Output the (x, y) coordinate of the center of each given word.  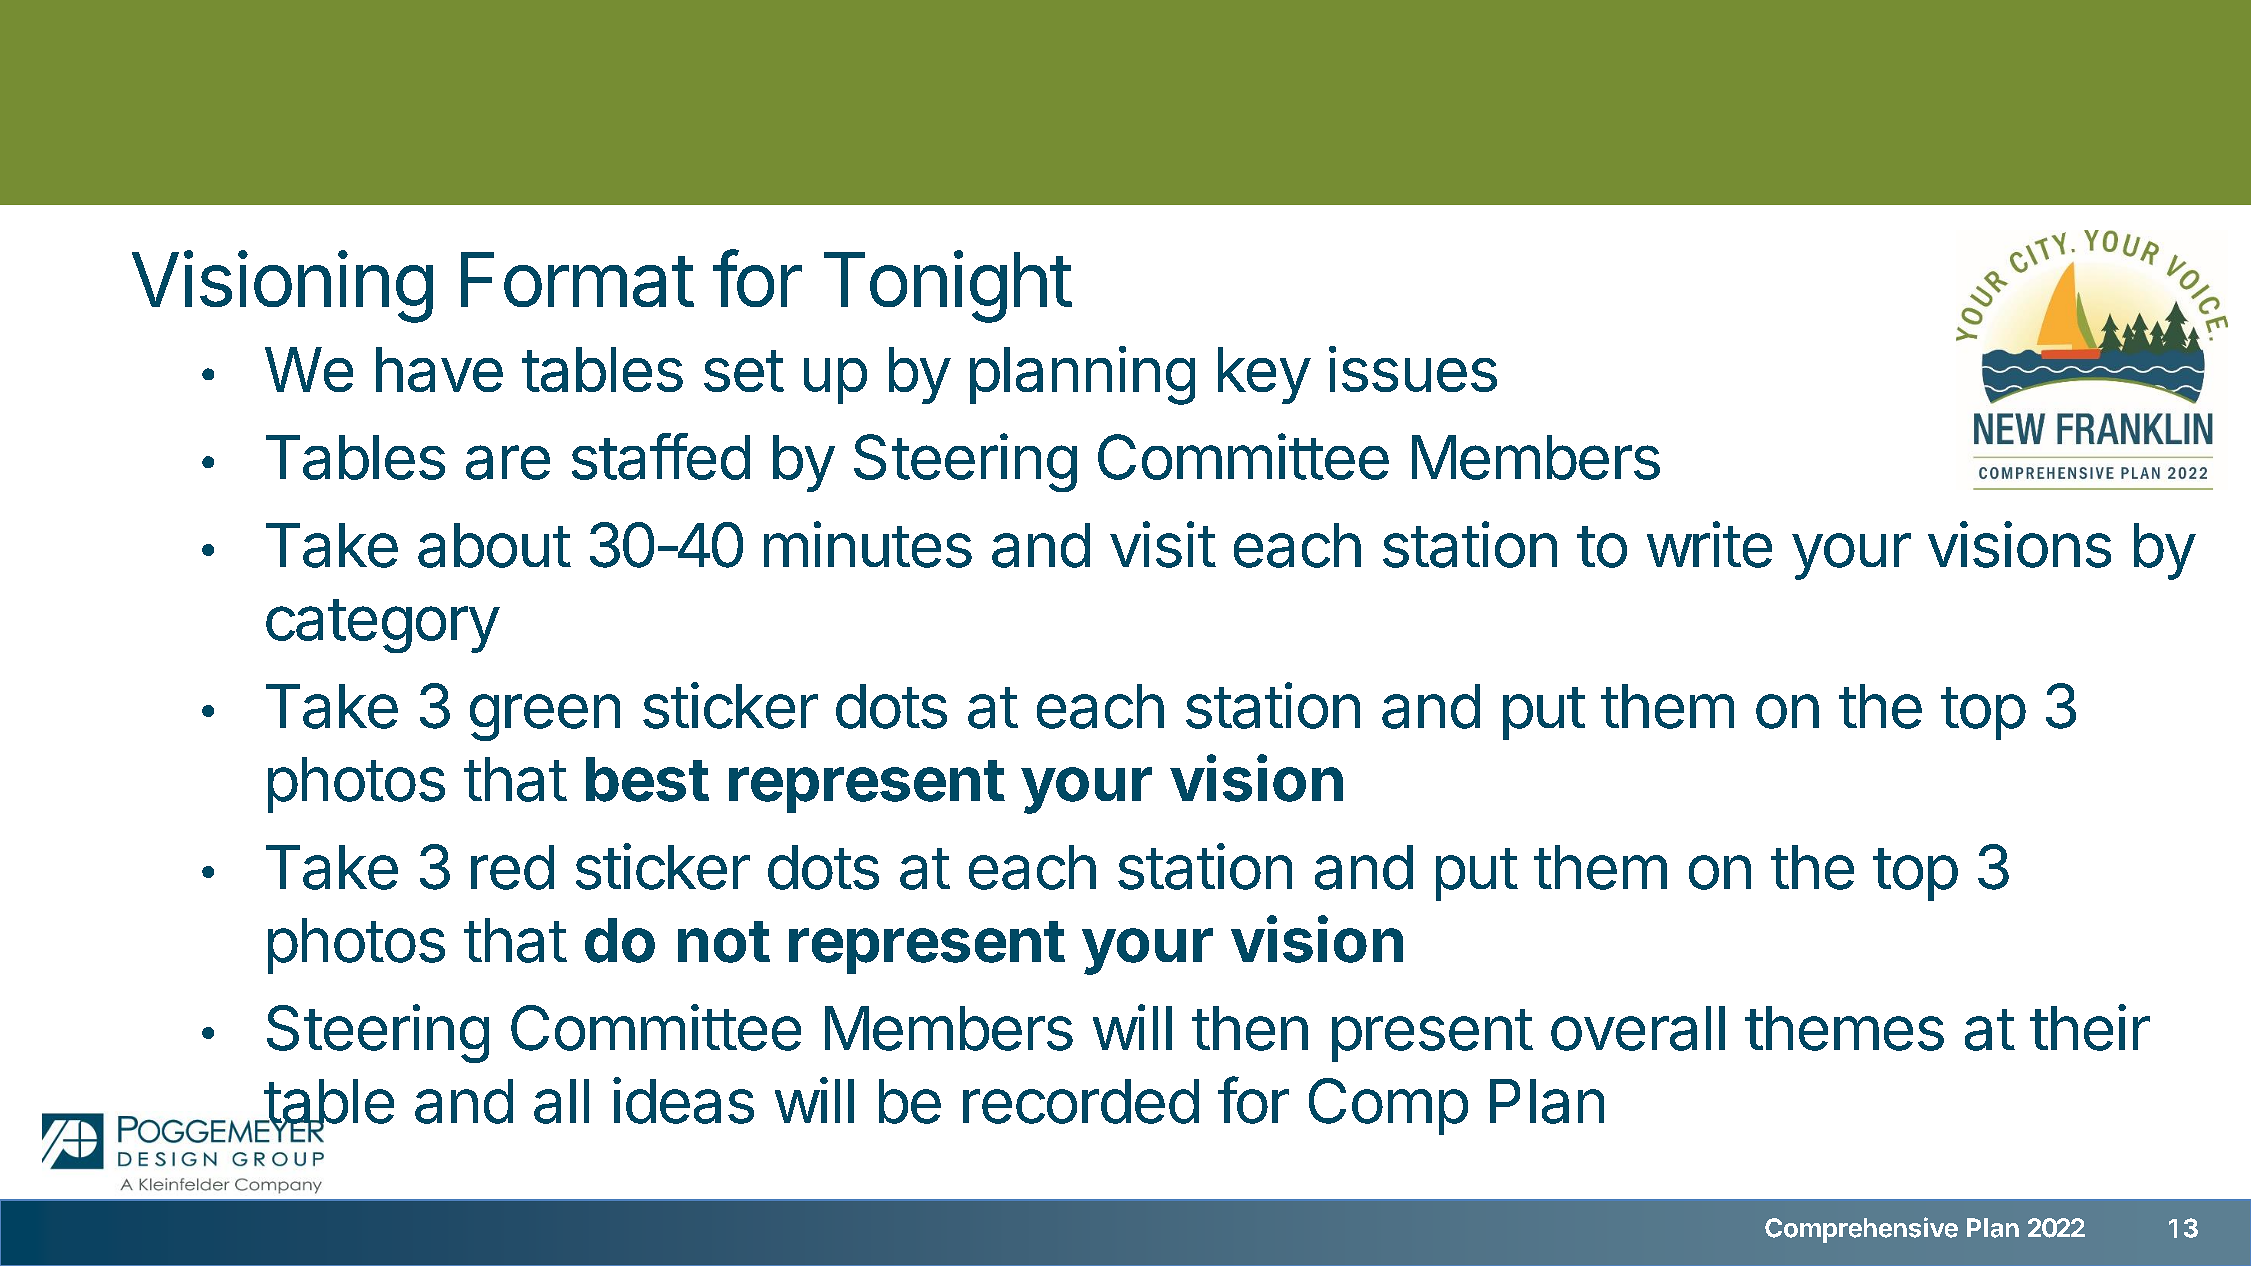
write (1709, 544)
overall (1638, 1028)
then (1250, 1028)
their (2090, 1027)
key (1264, 375)
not (724, 942)
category (382, 626)
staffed (661, 456)
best (647, 779)
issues (1413, 369)
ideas (683, 1100)
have (439, 369)
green (545, 717)
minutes (868, 544)
